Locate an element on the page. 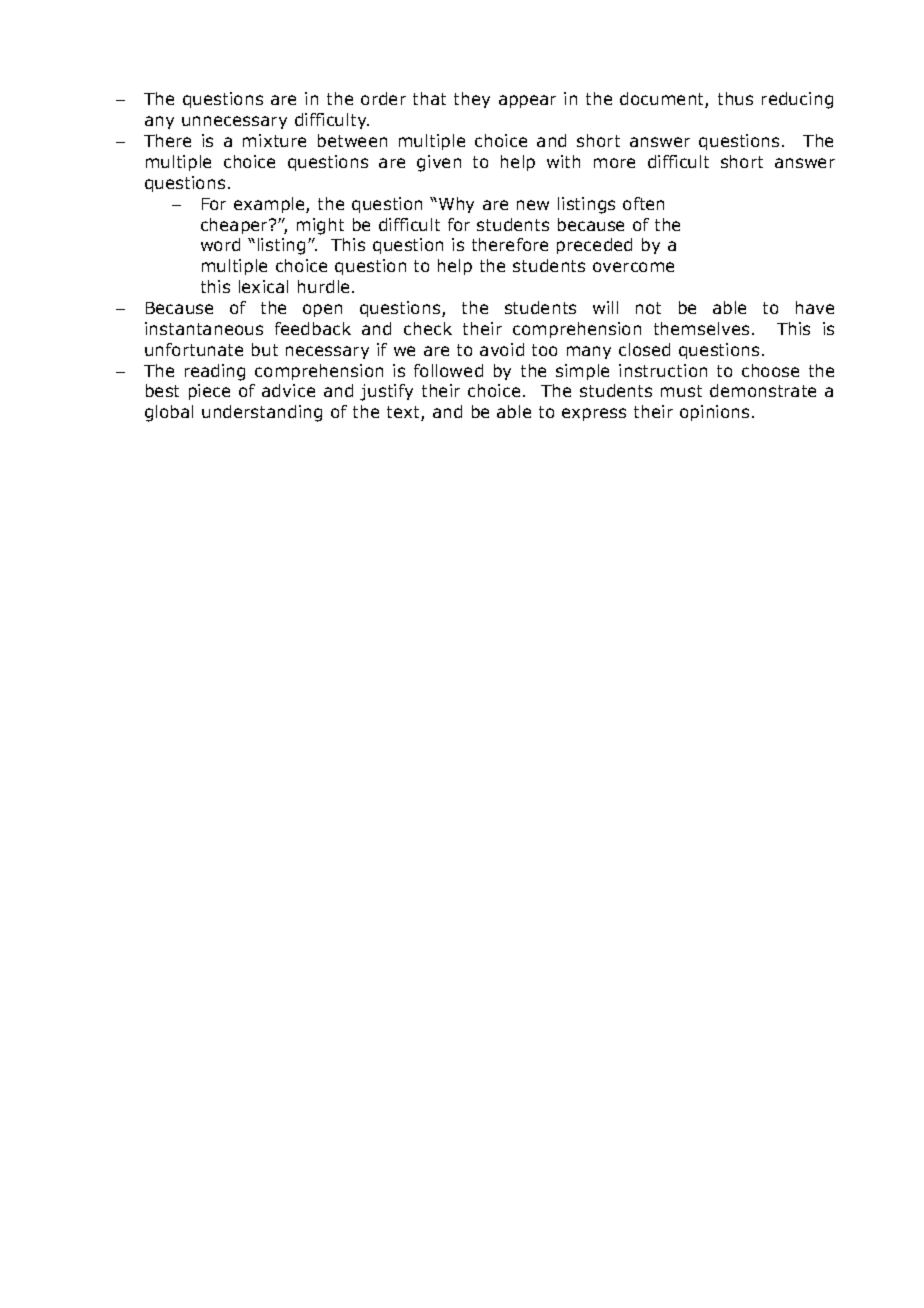 The image size is (924, 1308). mixture is located at coordinates (274, 140).
